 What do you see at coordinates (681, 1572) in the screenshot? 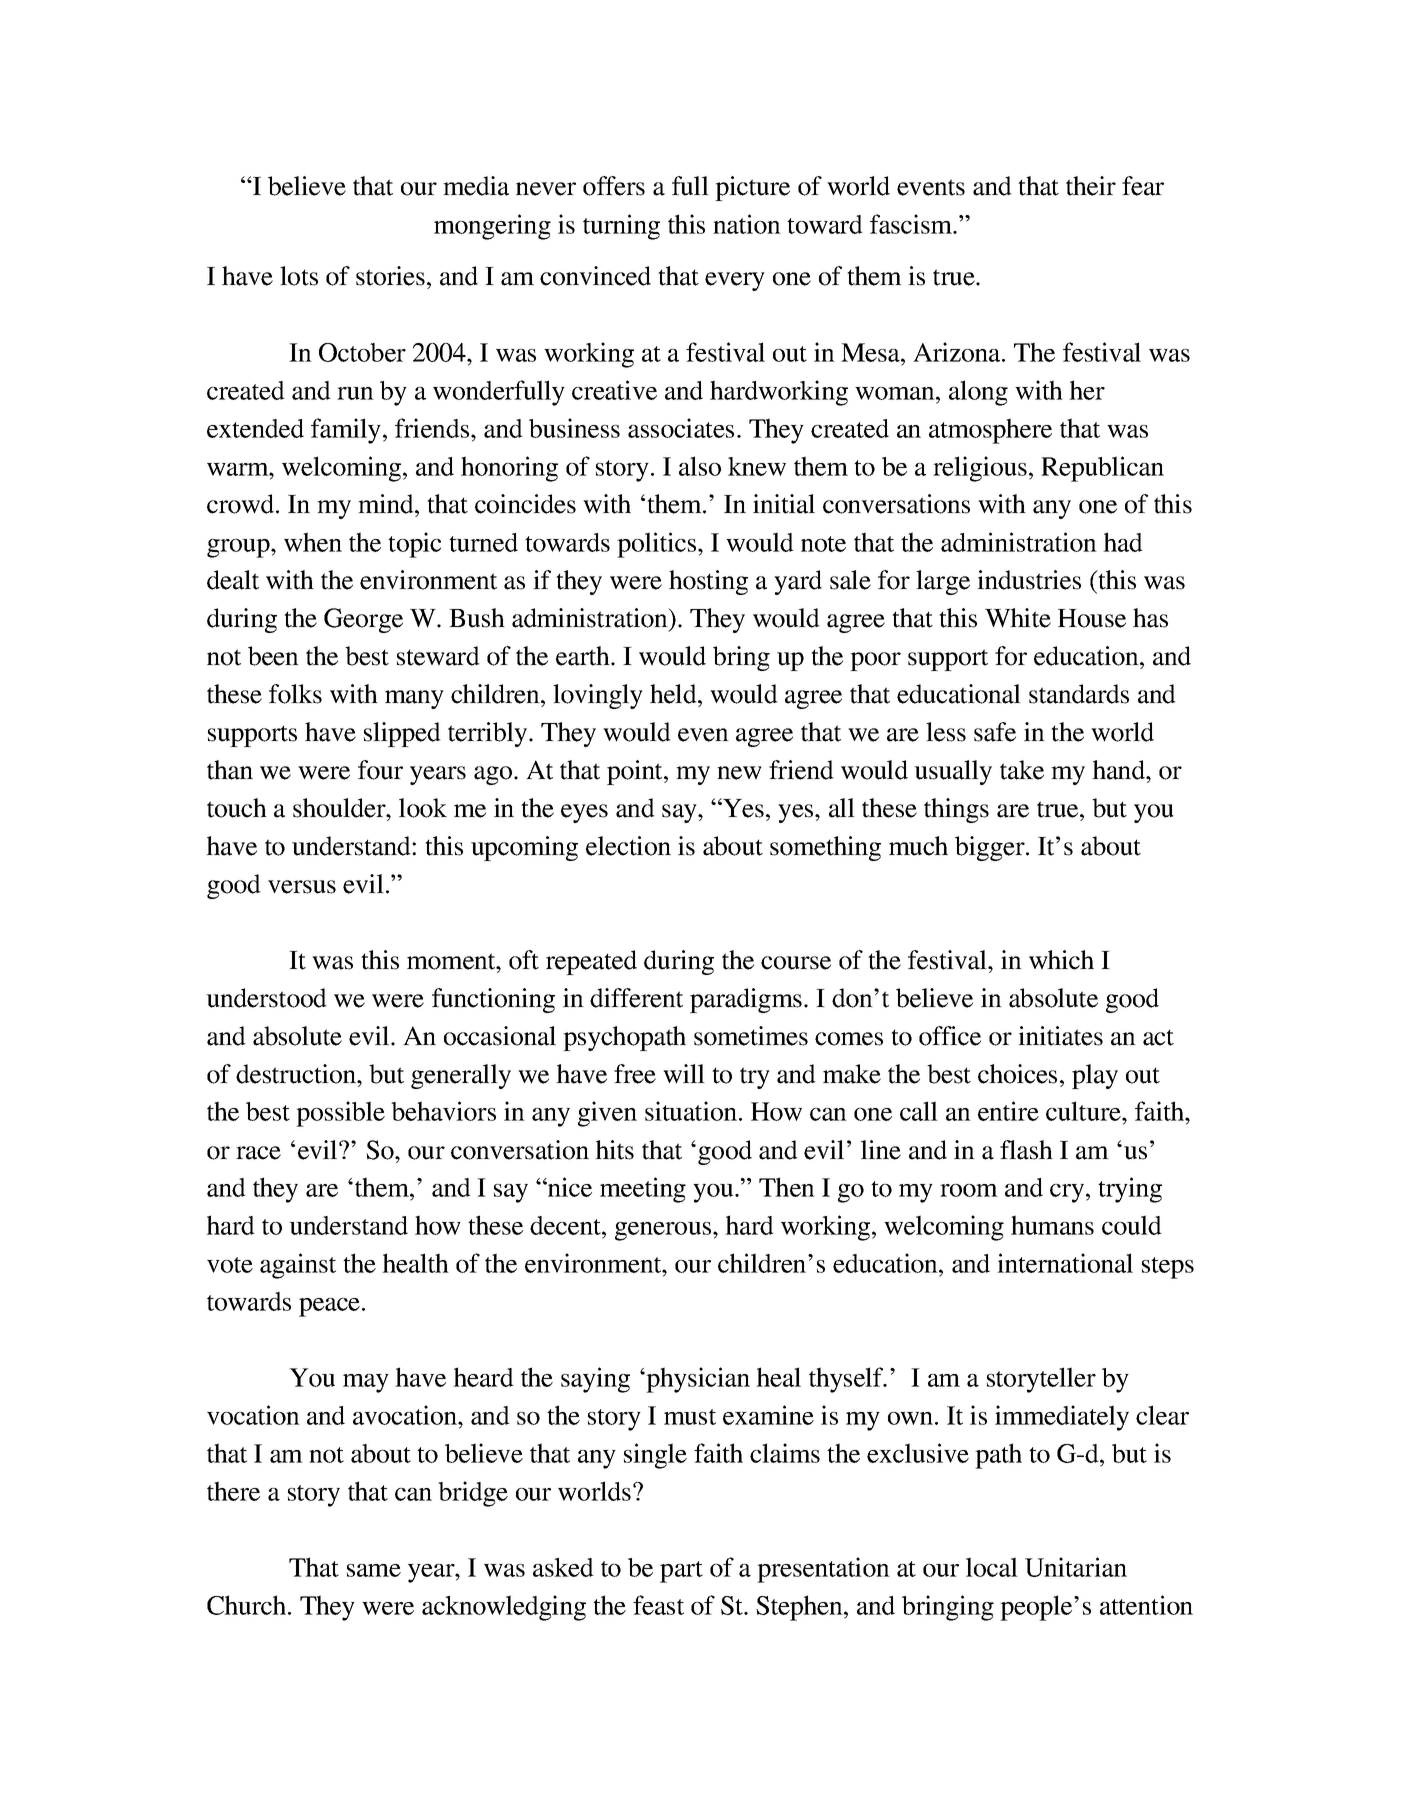
I see `part` at bounding box center [681, 1572].
